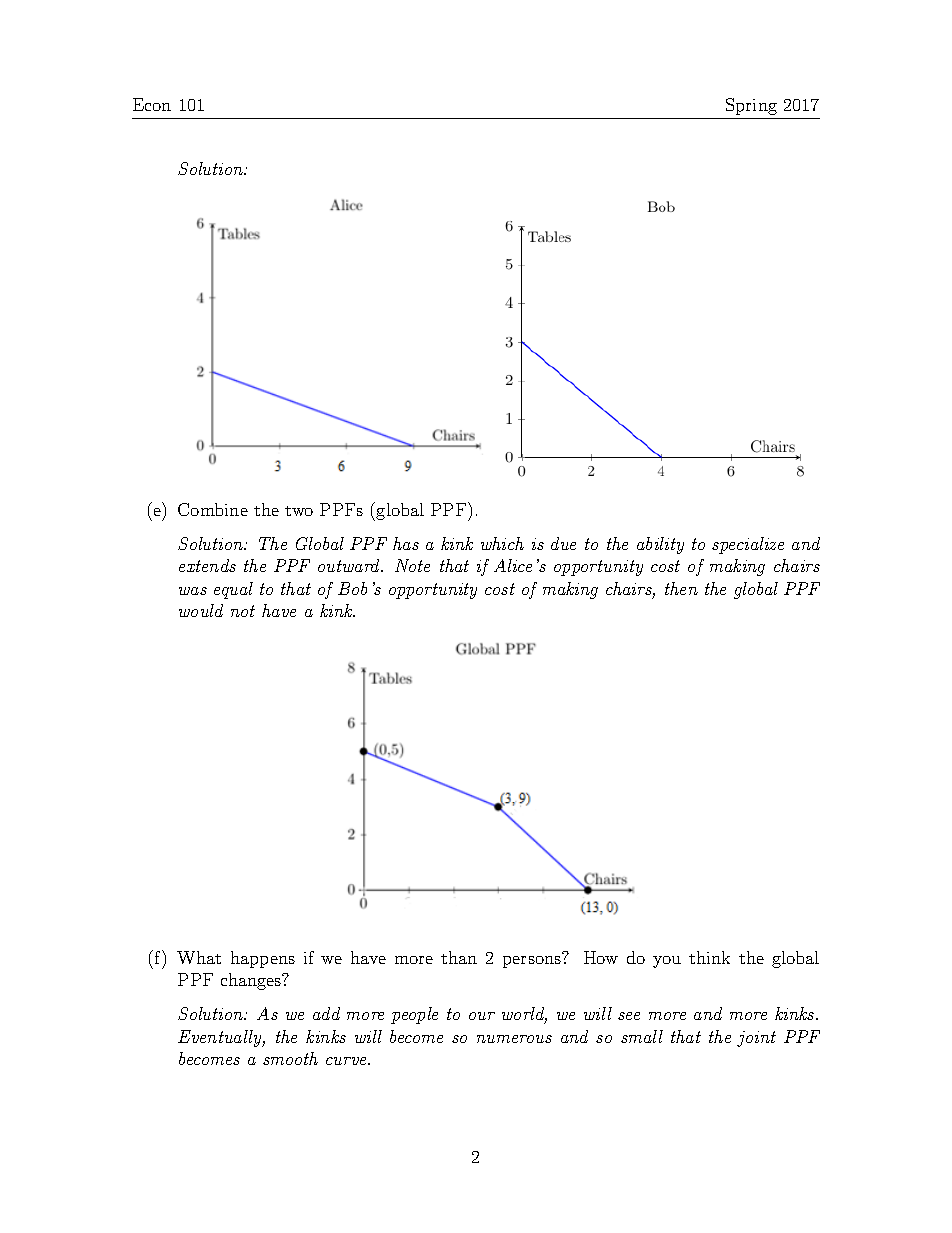  What do you see at coordinates (252, 981) in the screenshot?
I see `changes` at bounding box center [252, 981].
